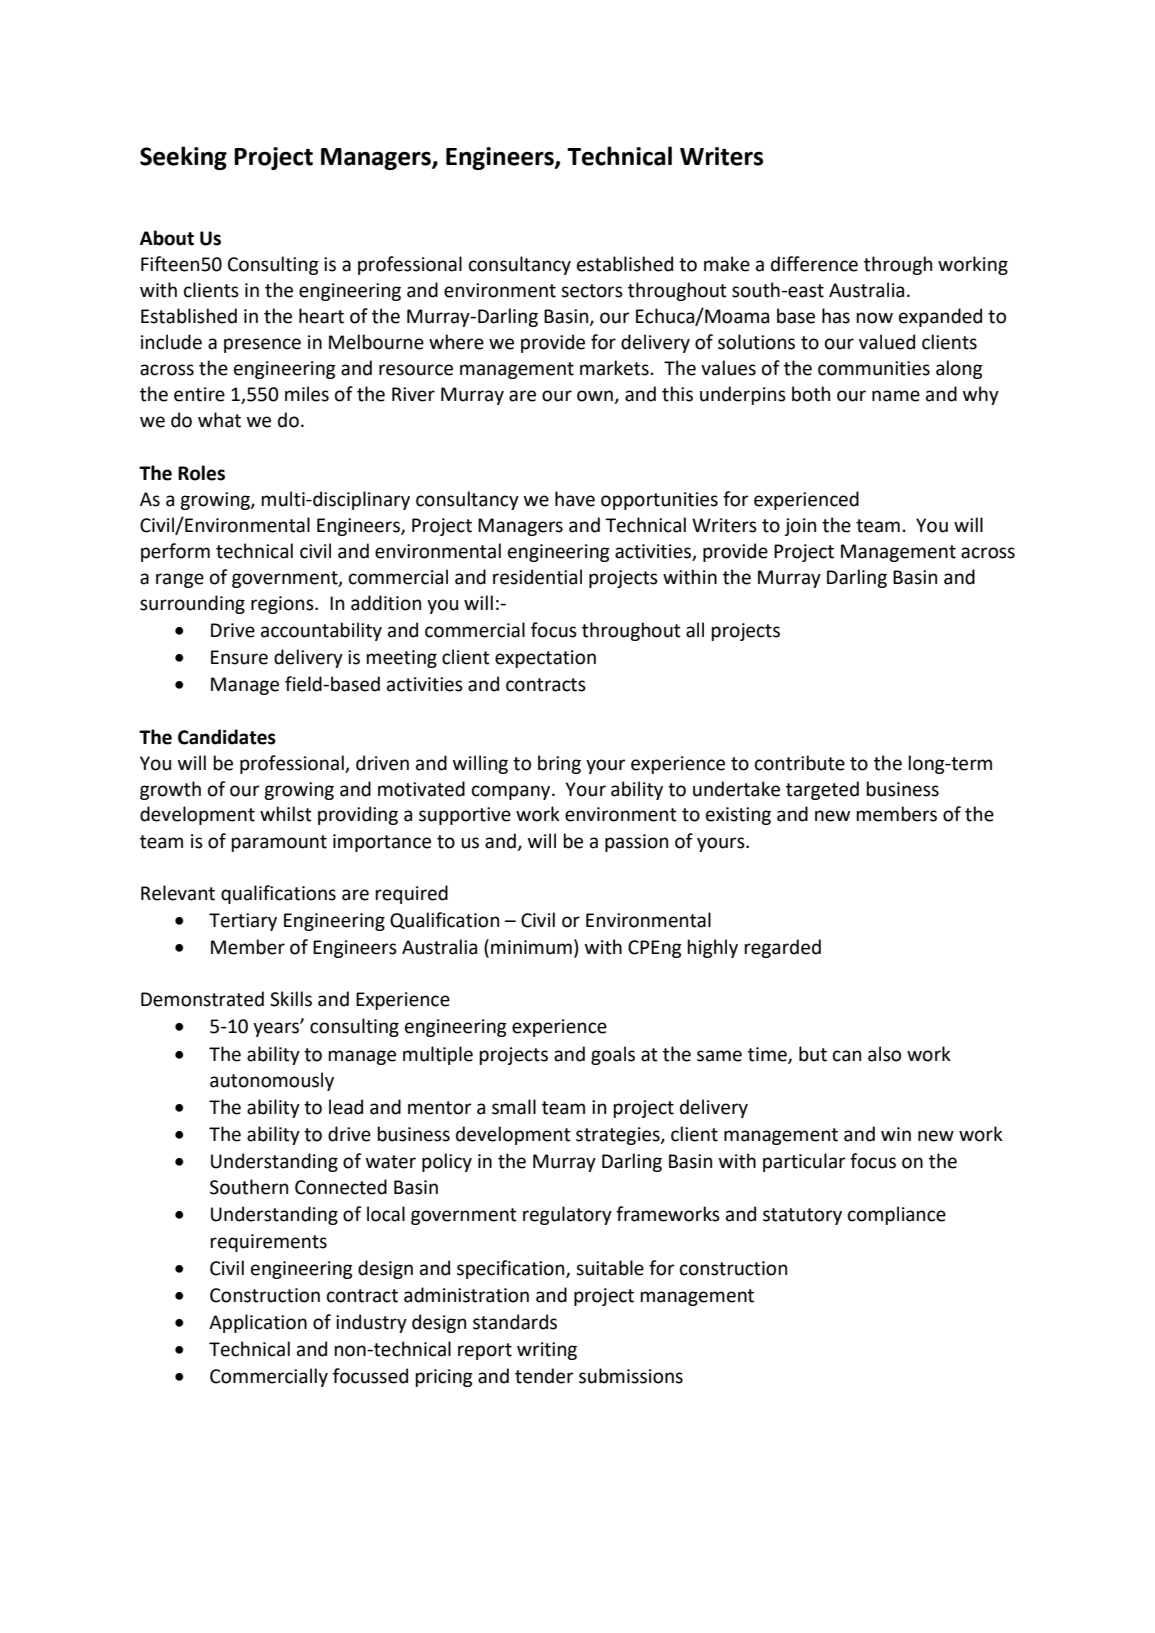 Image resolution: width=1155 pixels, height=1633 pixels. Describe the element at coordinates (277, 1029) in the document. I see `years` at that location.
